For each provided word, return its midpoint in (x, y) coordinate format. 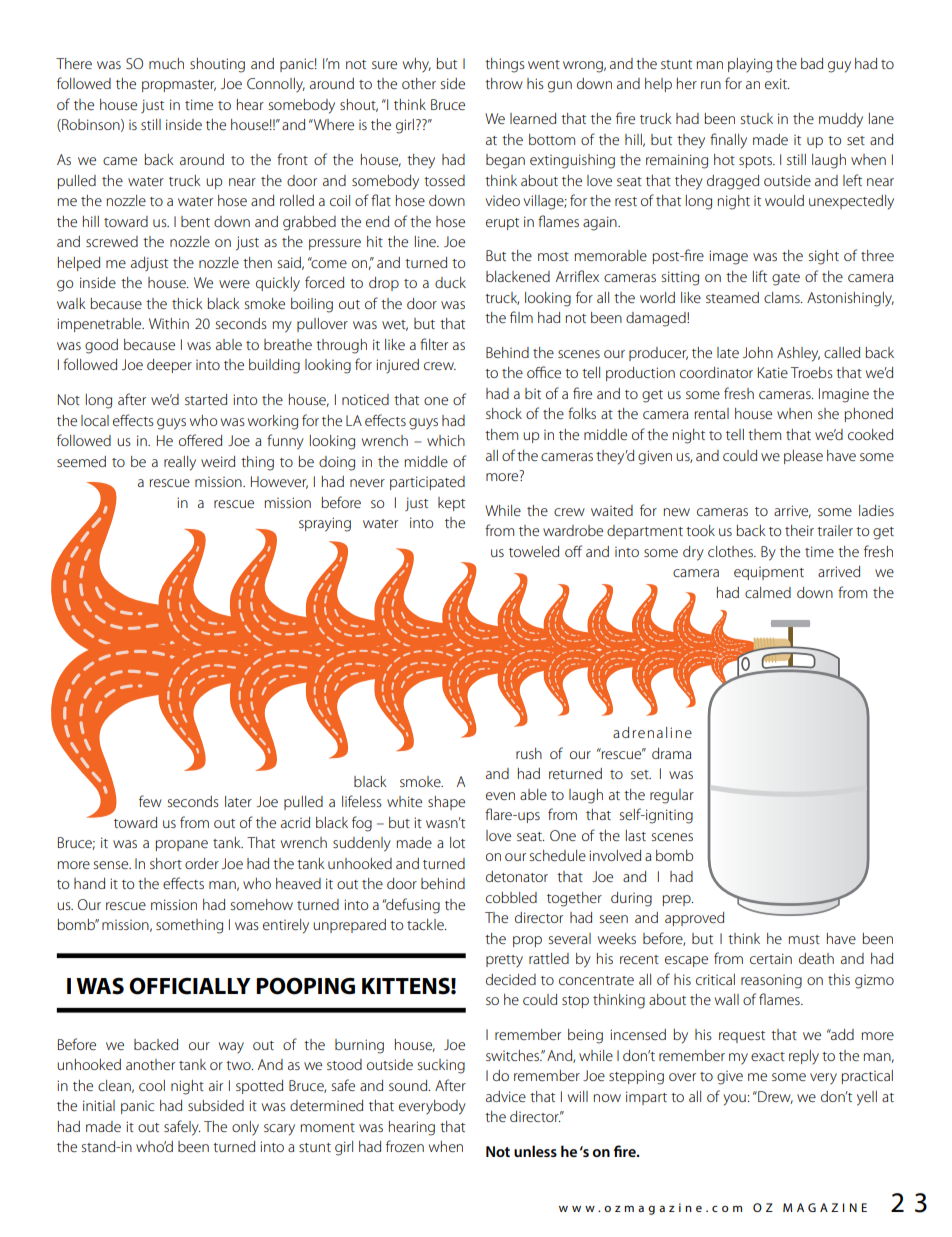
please (803, 457)
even (500, 796)
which (446, 440)
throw (504, 83)
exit (777, 83)
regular (672, 796)
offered (200, 440)
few (150, 801)
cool (152, 1085)
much (166, 63)
